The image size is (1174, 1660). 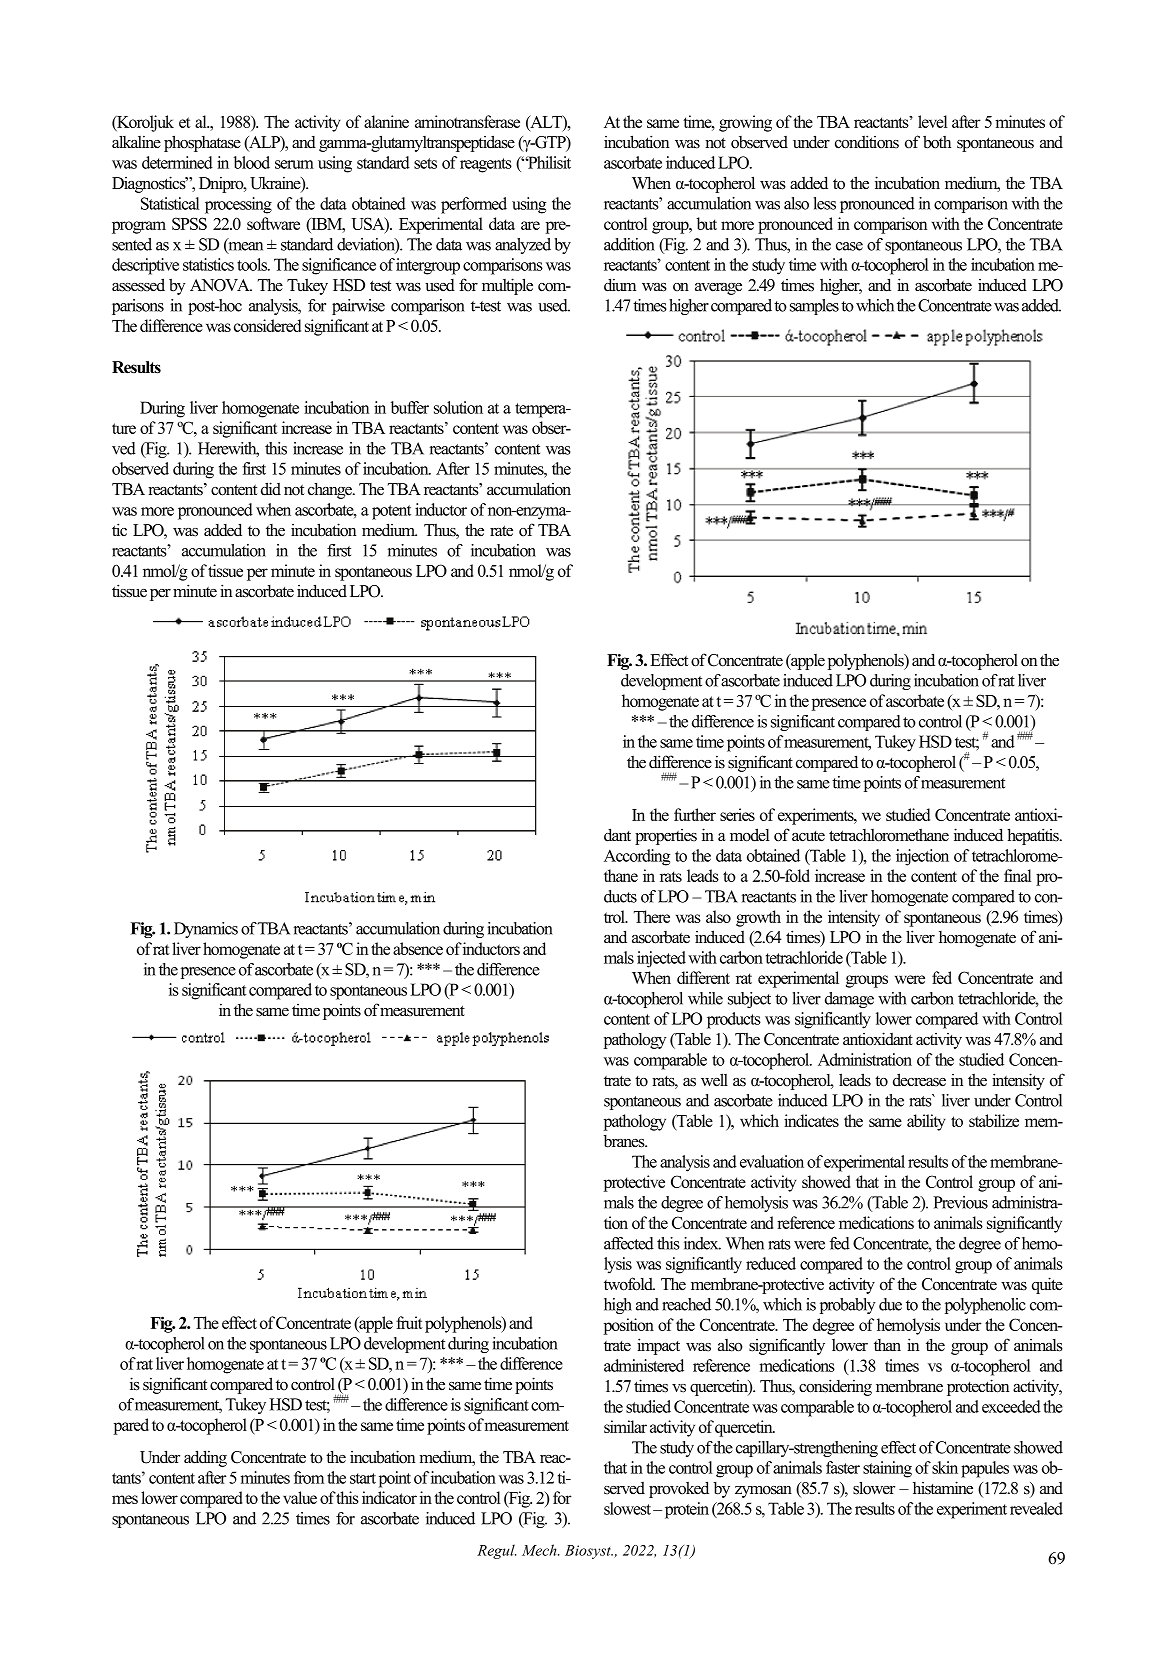 What do you see at coordinates (252, 162) in the screenshot?
I see `blood` at bounding box center [252, 162].
